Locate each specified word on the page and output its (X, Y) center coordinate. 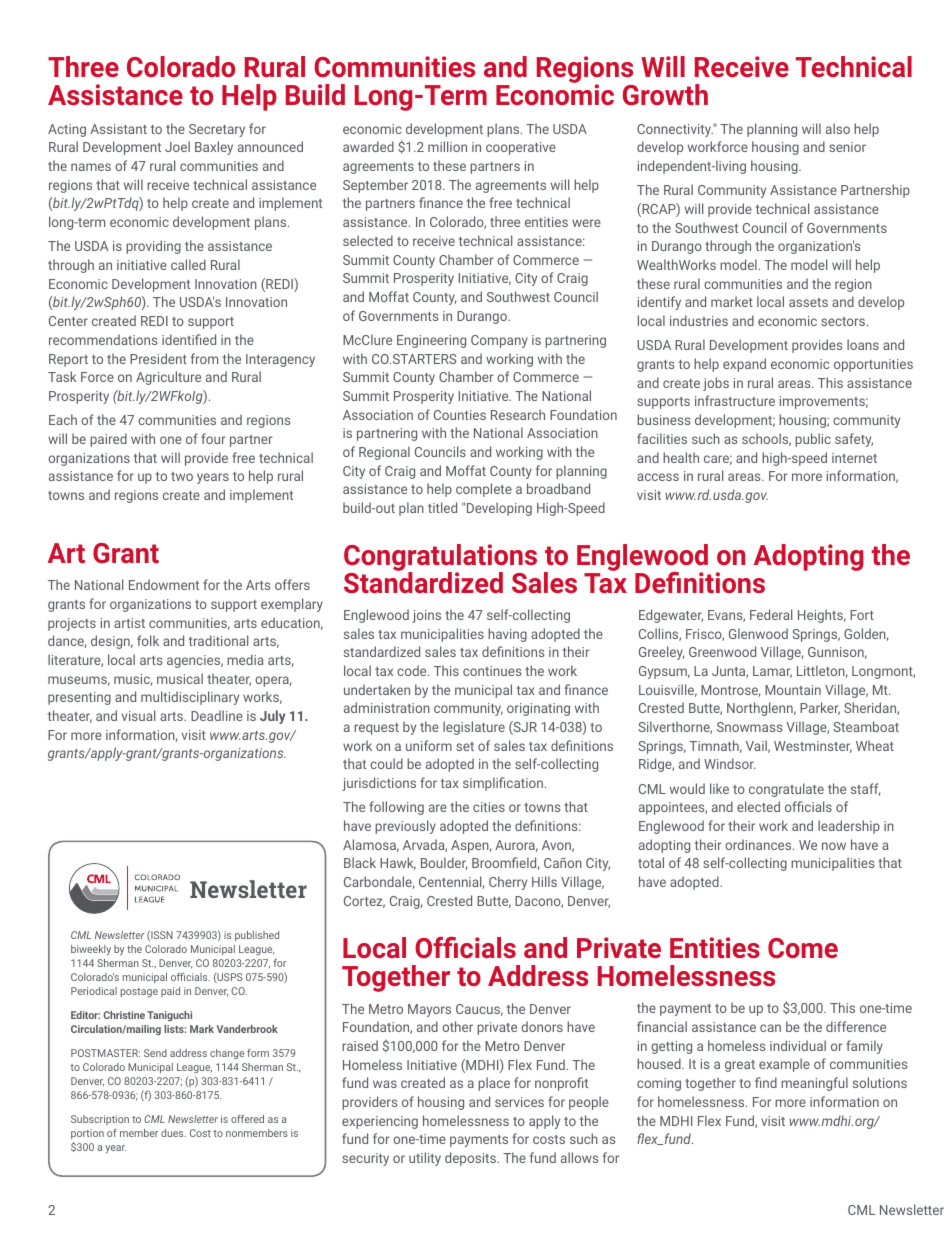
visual (138, 715)
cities (489, 807)
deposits (471, 1159)
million (447, 146)
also (838, 128)
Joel (177, 146)
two (182, 476)
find (766, 1082)
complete (484, 490)
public (813, 440)
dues (173, 1133)
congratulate (786, 790)
